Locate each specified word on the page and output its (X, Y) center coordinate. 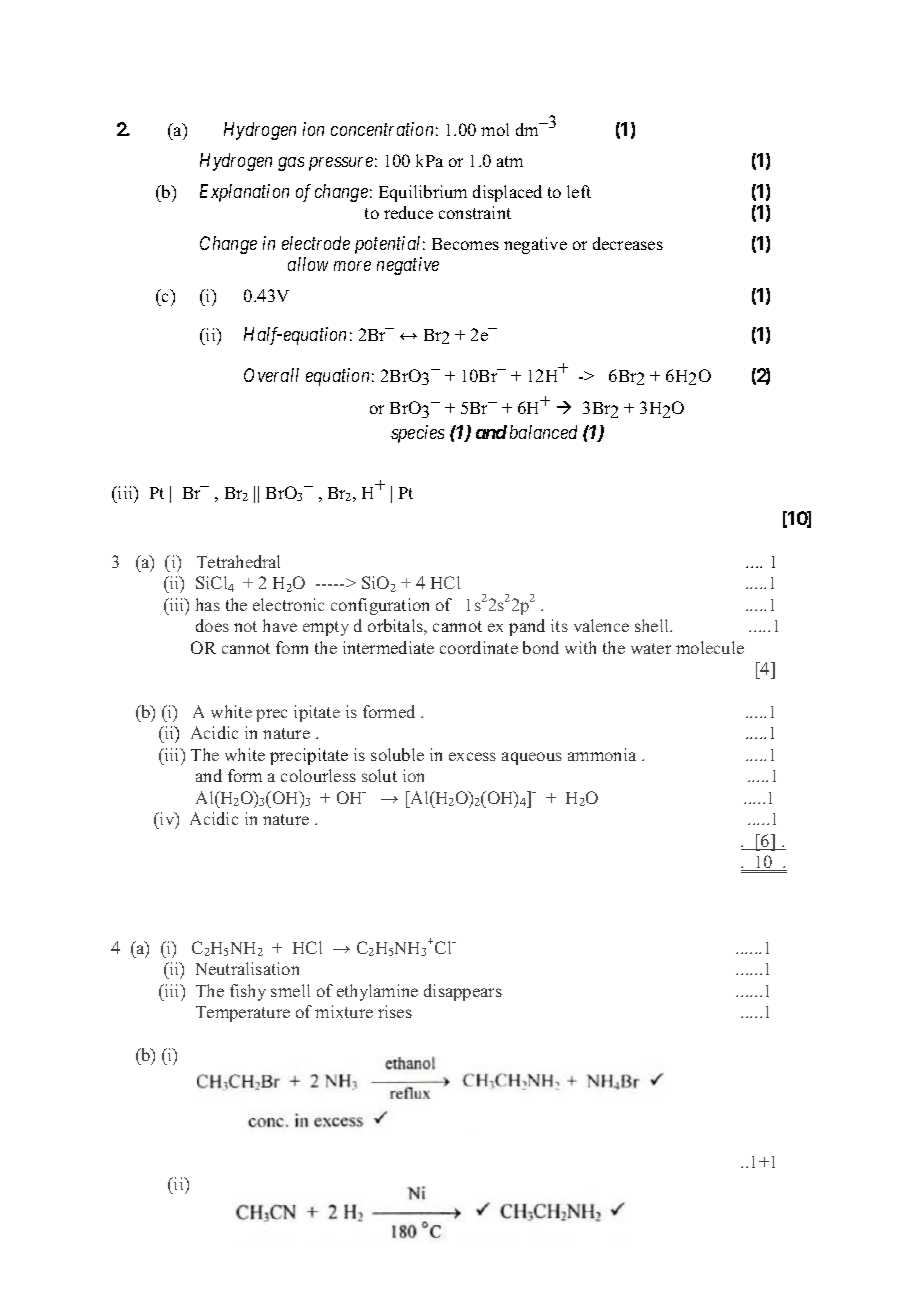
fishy (248, 992)
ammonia (602, 754)
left (579, 191)
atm (510, 161)
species (417, 434)
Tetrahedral (238, 561)
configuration (380, 606)
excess (472, 756)
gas (291, 164)
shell (653, 625)
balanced (543, 432)
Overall (271, 375)
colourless (318, 775)
